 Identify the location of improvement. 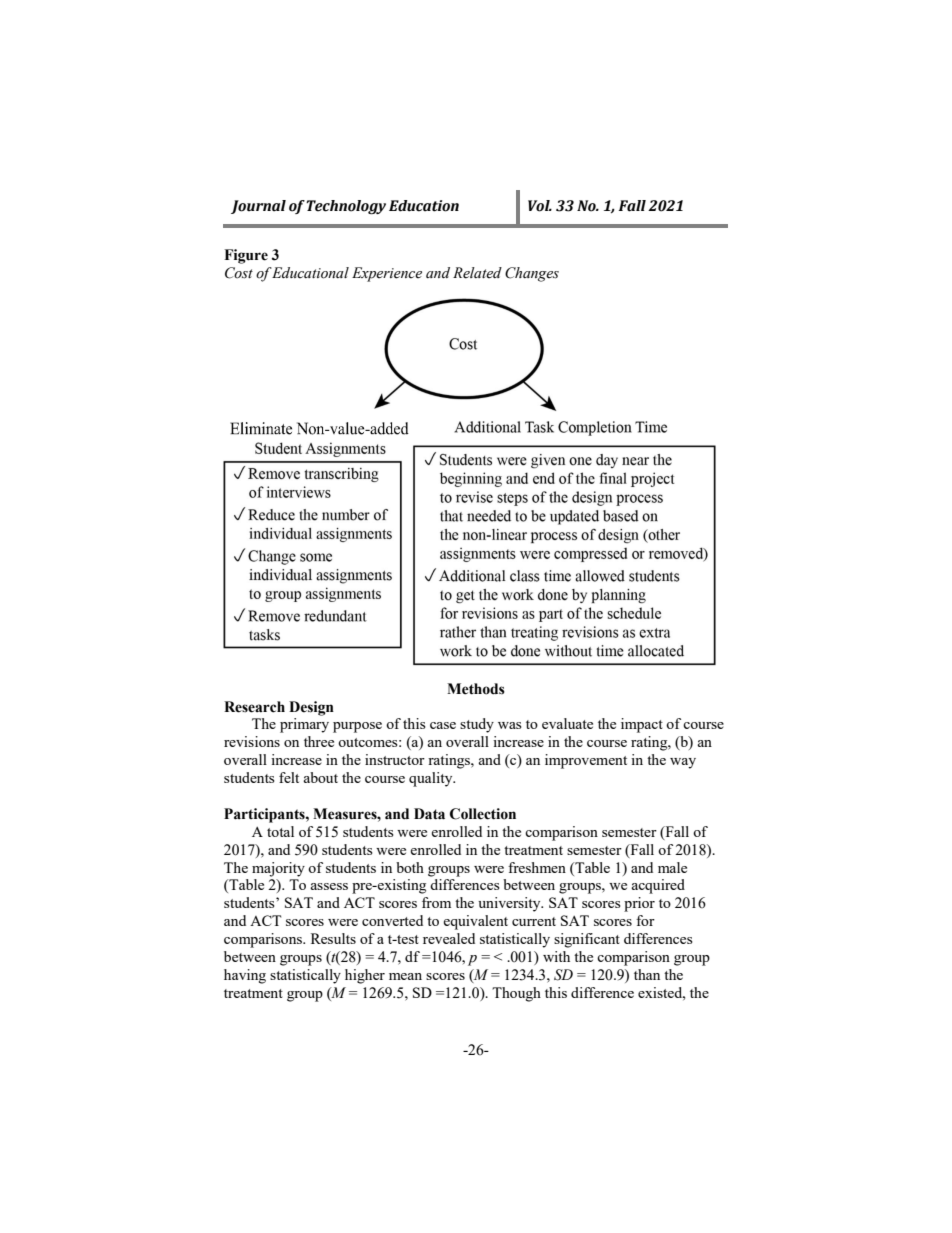
(586, 761).
